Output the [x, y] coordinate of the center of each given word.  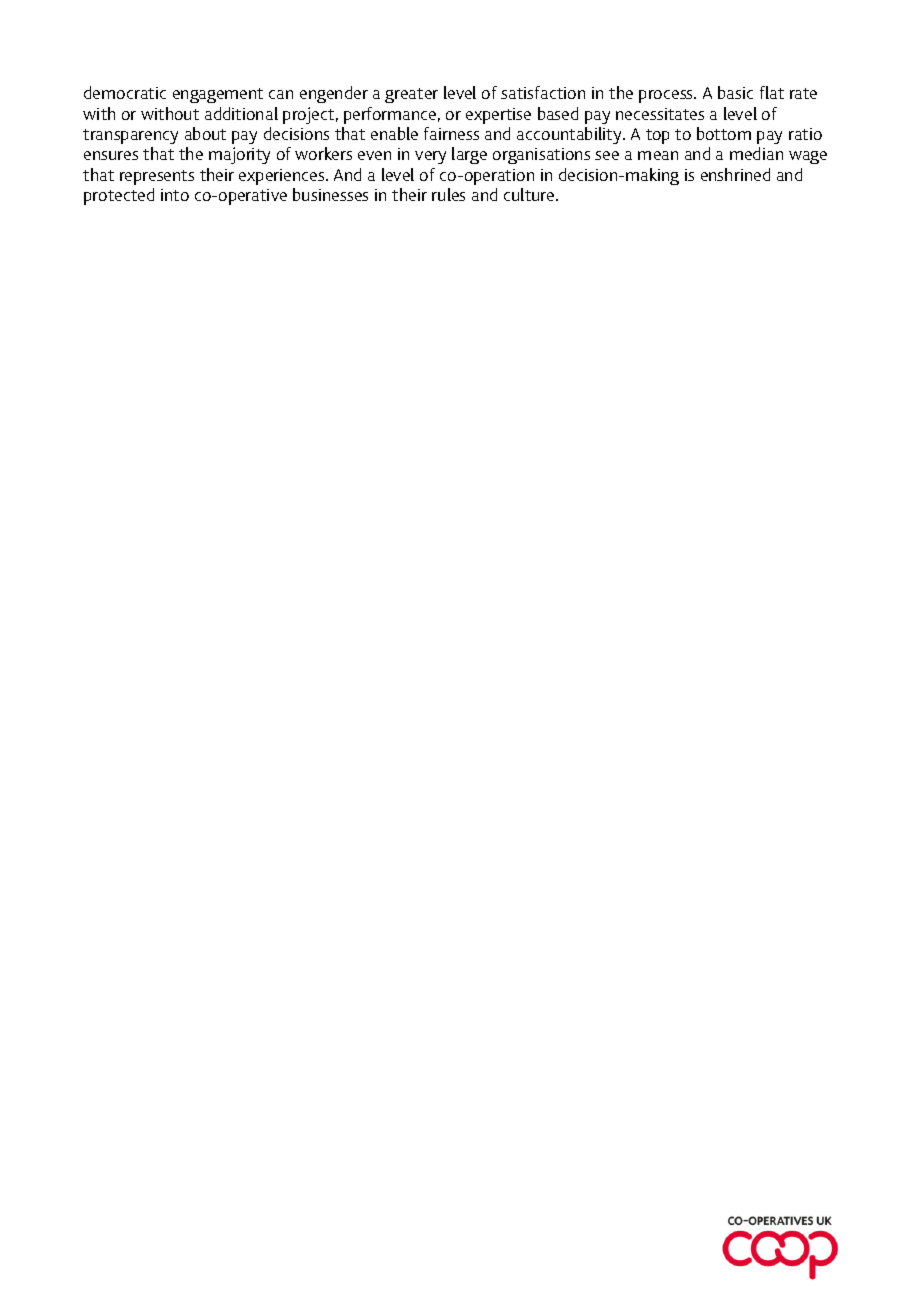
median [756, 153]
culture [530, 194]
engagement [218, 95]
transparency [130, 136]
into [175, 195]
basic [735, 92]
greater [411, 95]
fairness [451, 133]
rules [448, 194]
